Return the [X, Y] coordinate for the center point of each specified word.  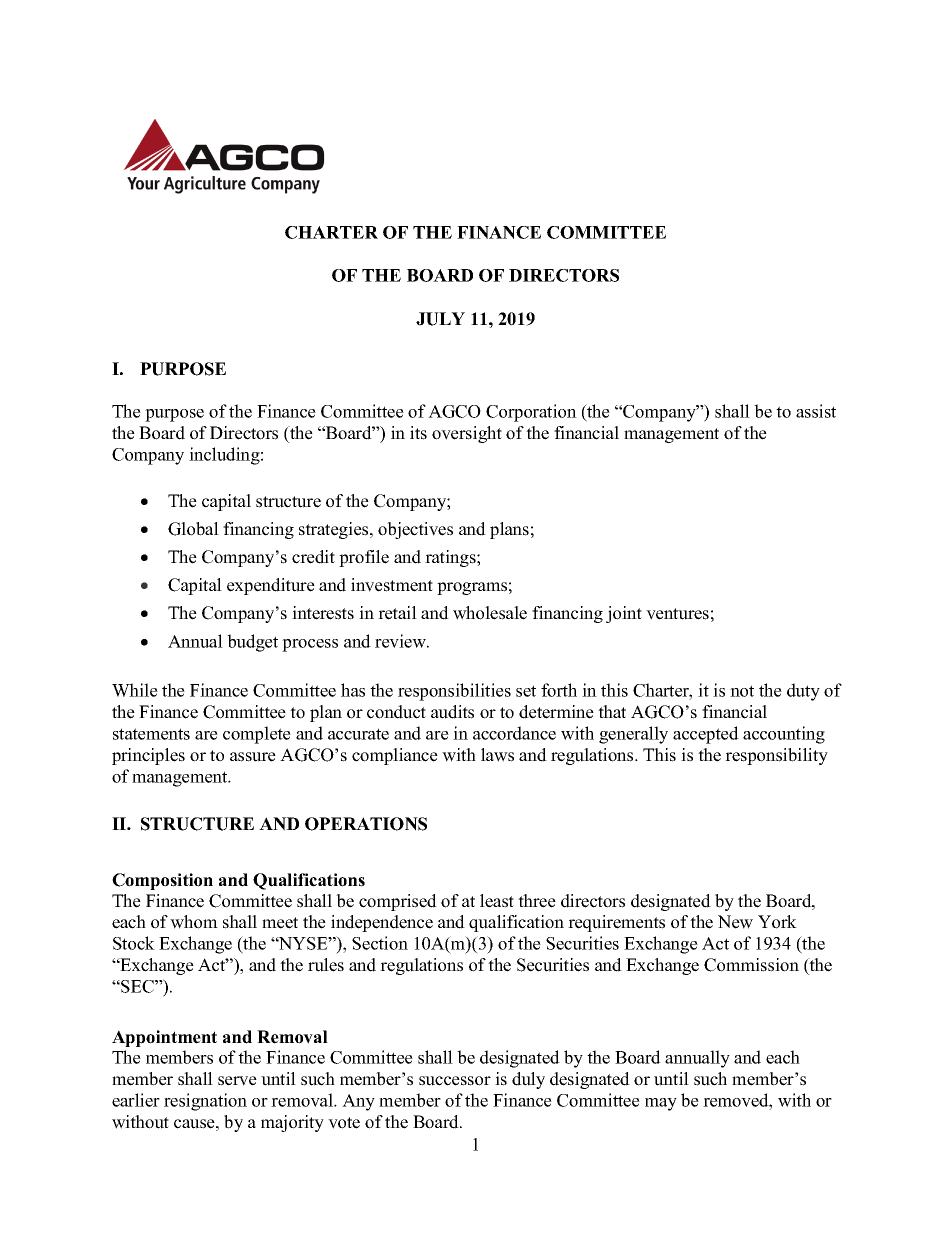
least [497, 901]
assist [816, 411]
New [735, 922]
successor [455, 1081]
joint [624, 614]
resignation [205, 1102]
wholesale [490, 613]
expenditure [271, 586]
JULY [440, 319]
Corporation [531, 413]
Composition [162, 881]
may [661, 1104]
